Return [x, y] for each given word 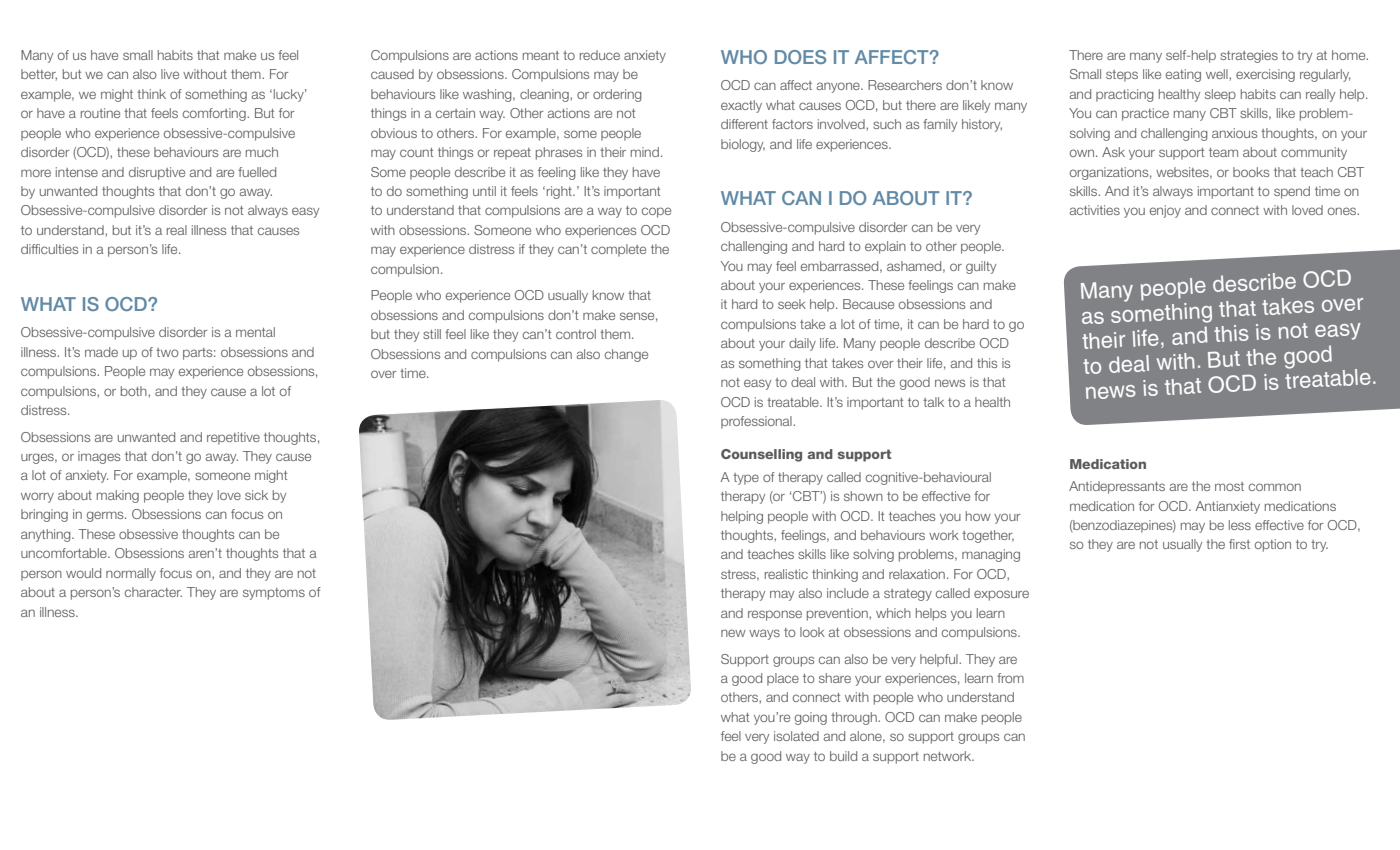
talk [933, 402]
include [848, 593]
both [135, 391]
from [1010, 678]
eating [1183, 75]
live [170, 74]
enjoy [1165, 211]
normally [131, 574]
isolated [796, 736]
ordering [617, 95]
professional [757, 422]
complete [618, 250]
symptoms [274, 594]
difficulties [49, 249]
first [1239, 544]
